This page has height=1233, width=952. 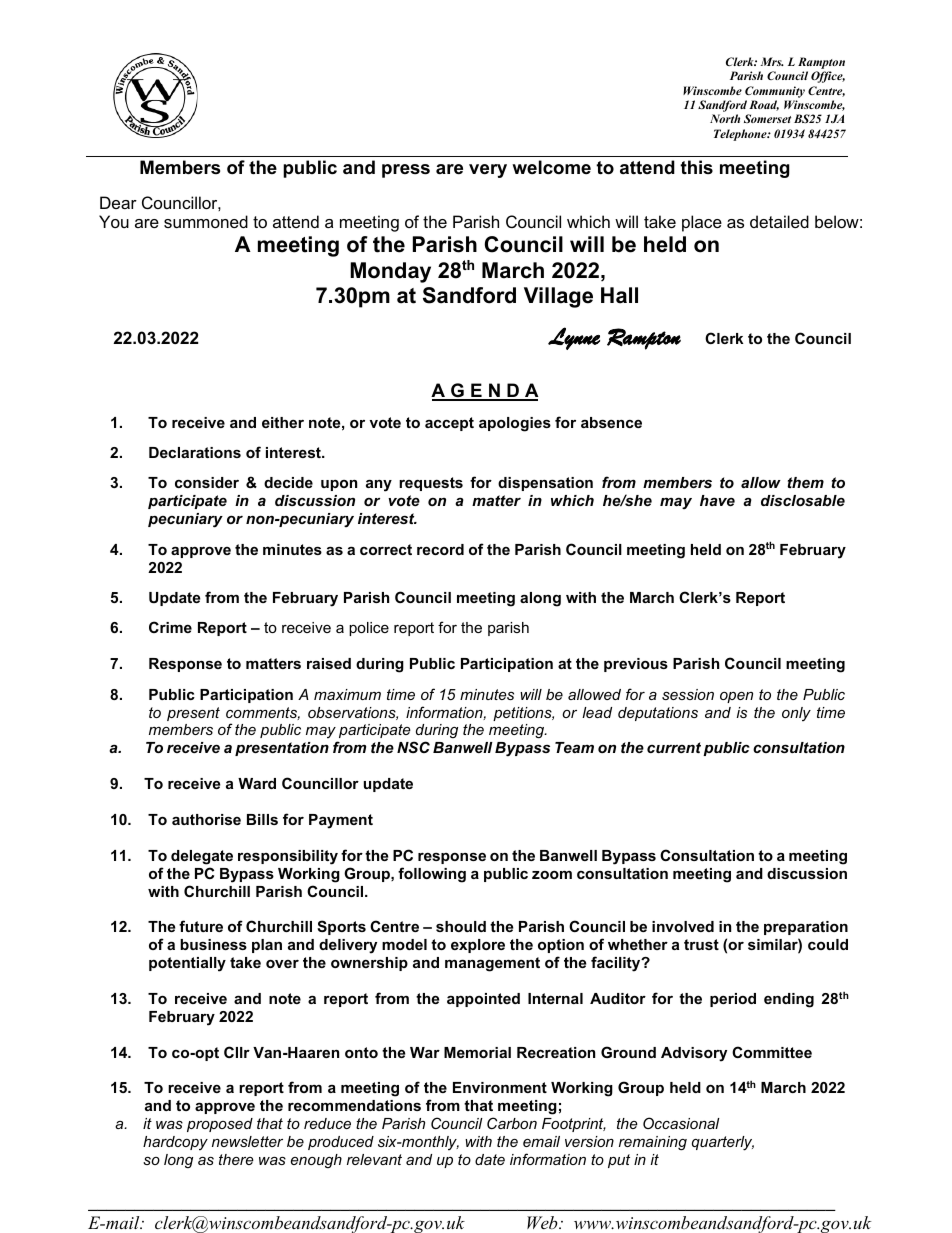 I want to click on Declarations, so click(x=195, y=452).
